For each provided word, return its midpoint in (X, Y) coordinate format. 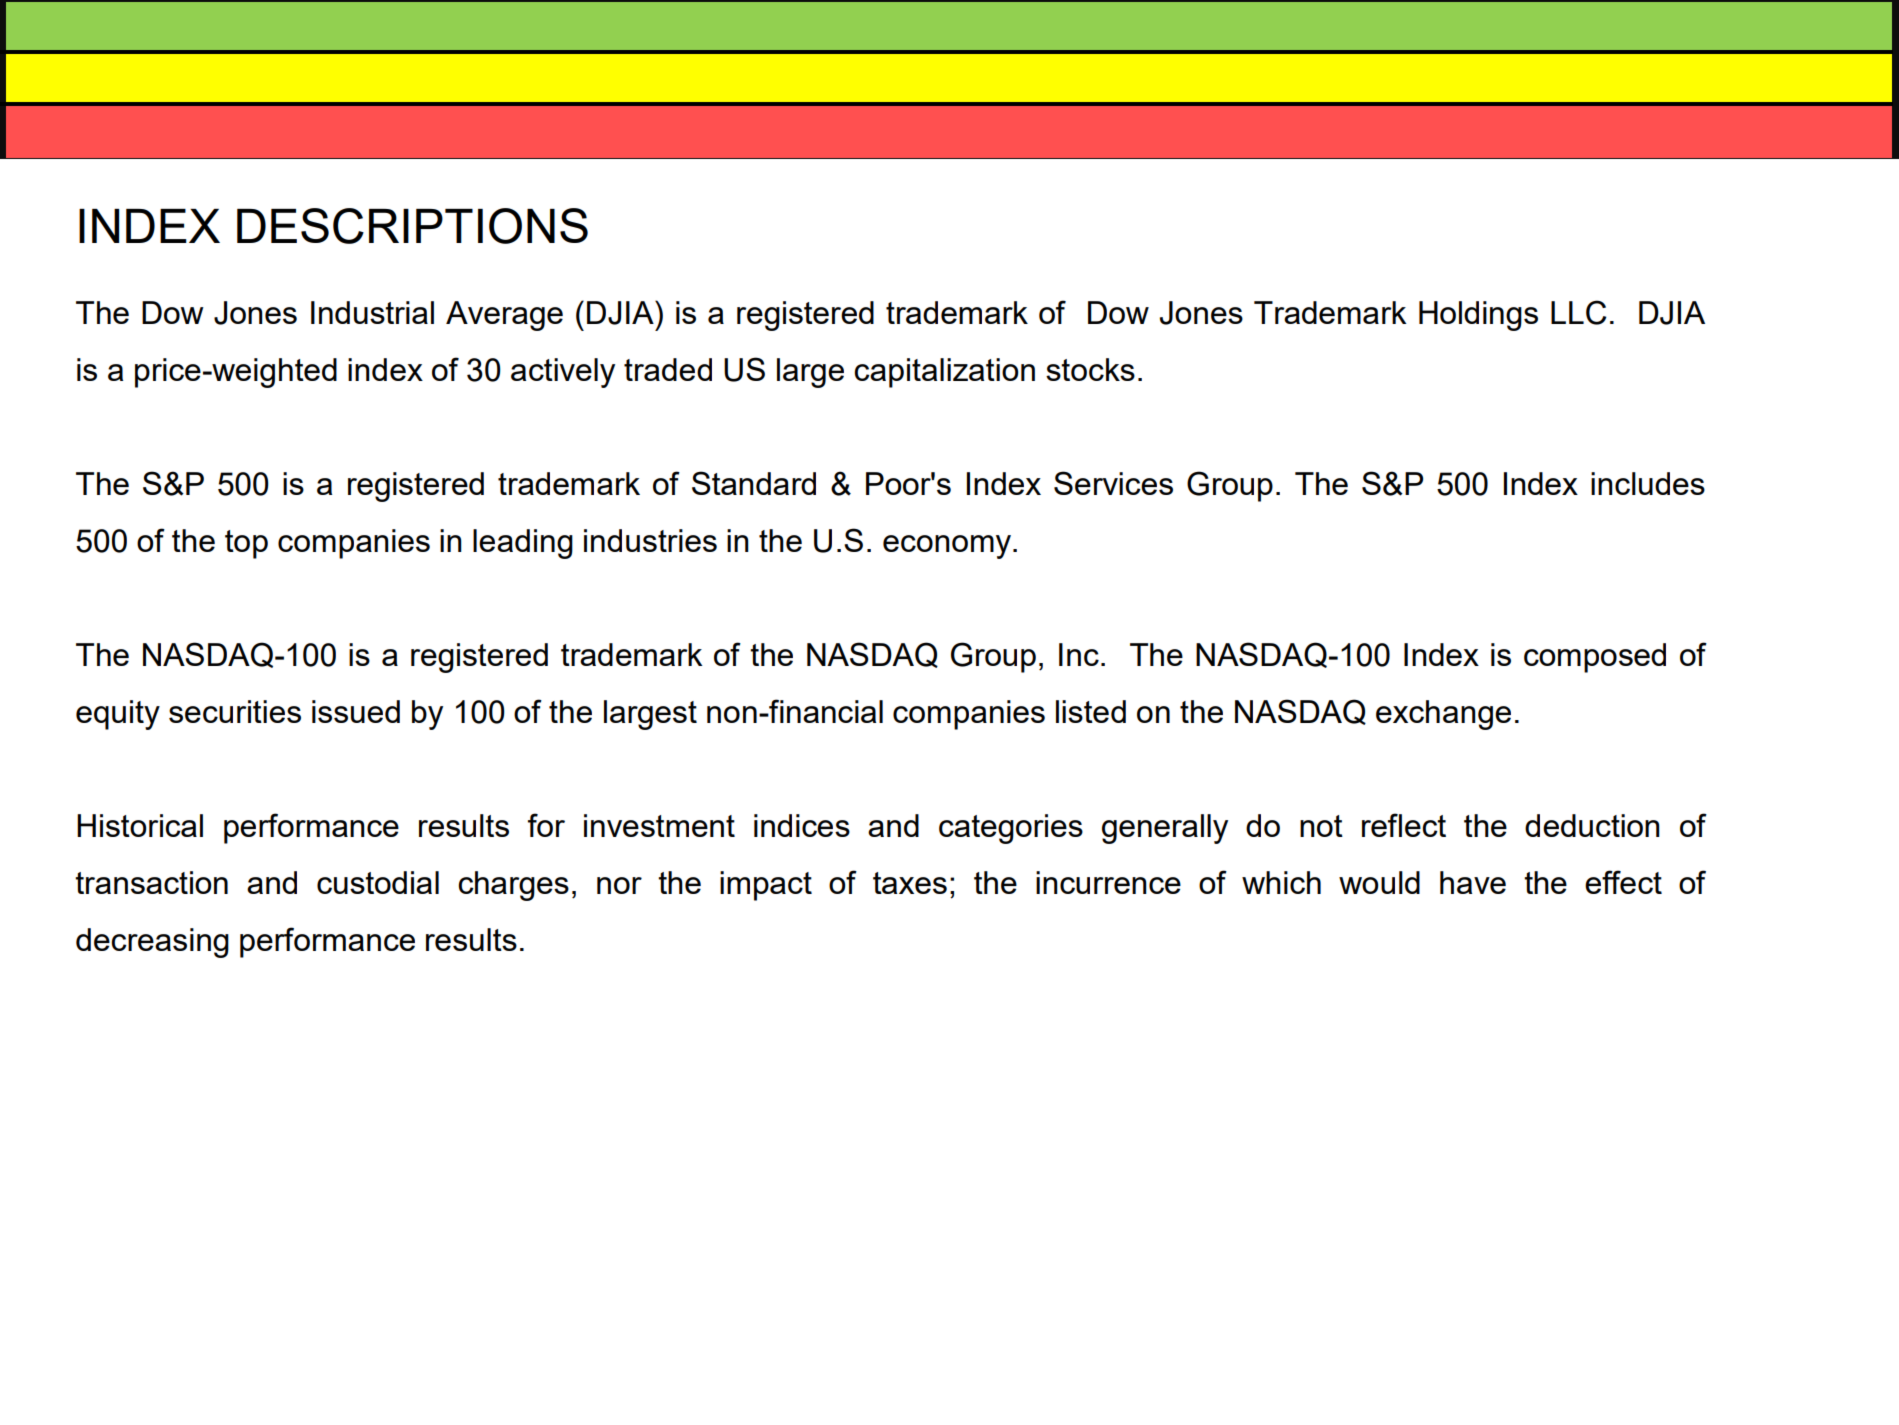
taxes (910, 883)
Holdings (1478, 316)
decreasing (152, 943)
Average (504, 316)
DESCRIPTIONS (412, 226)
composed (1595, 658)
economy (947, 547)
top (246, 544)
